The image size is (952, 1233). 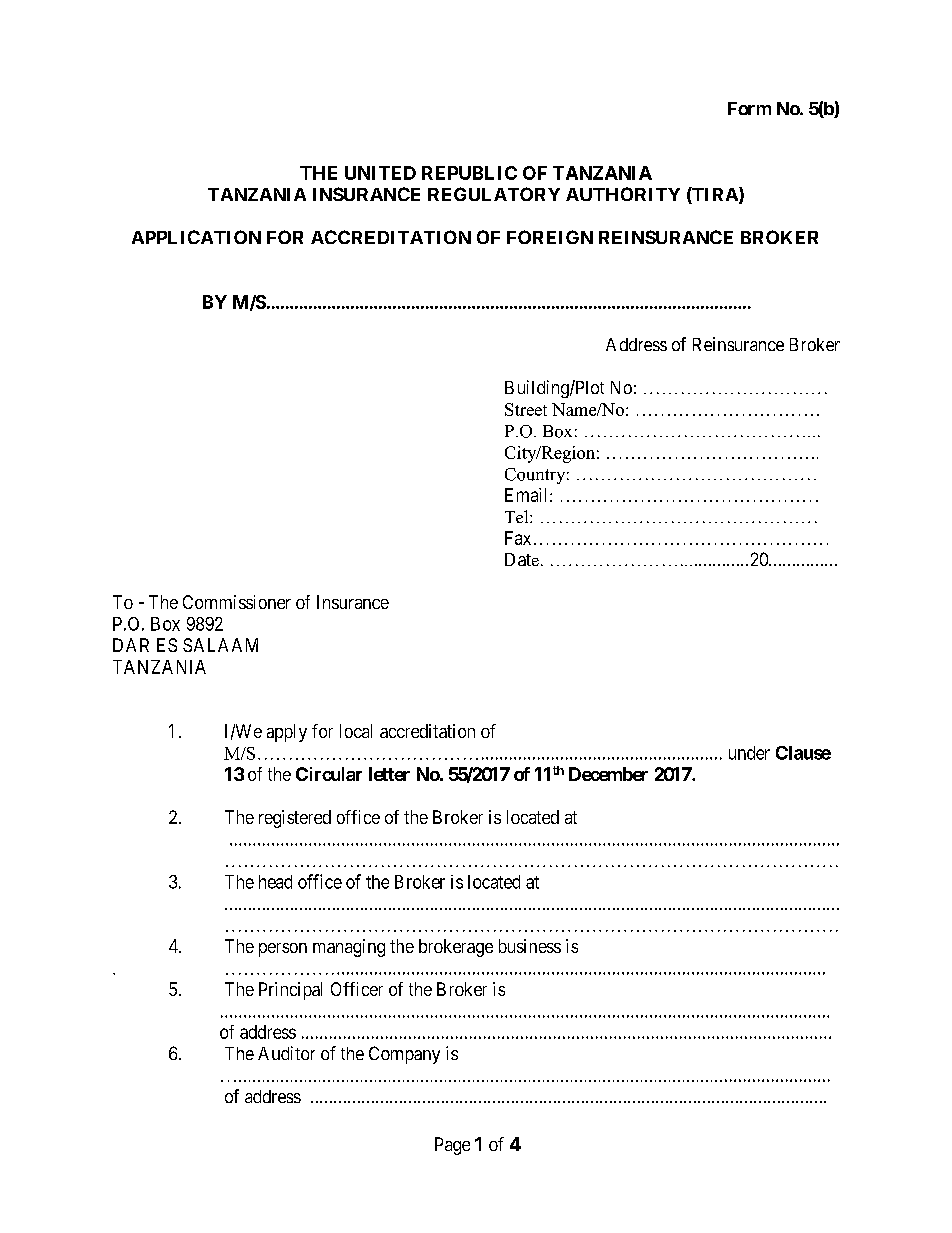 I want to click on Form, so click(x=749, y=108).
